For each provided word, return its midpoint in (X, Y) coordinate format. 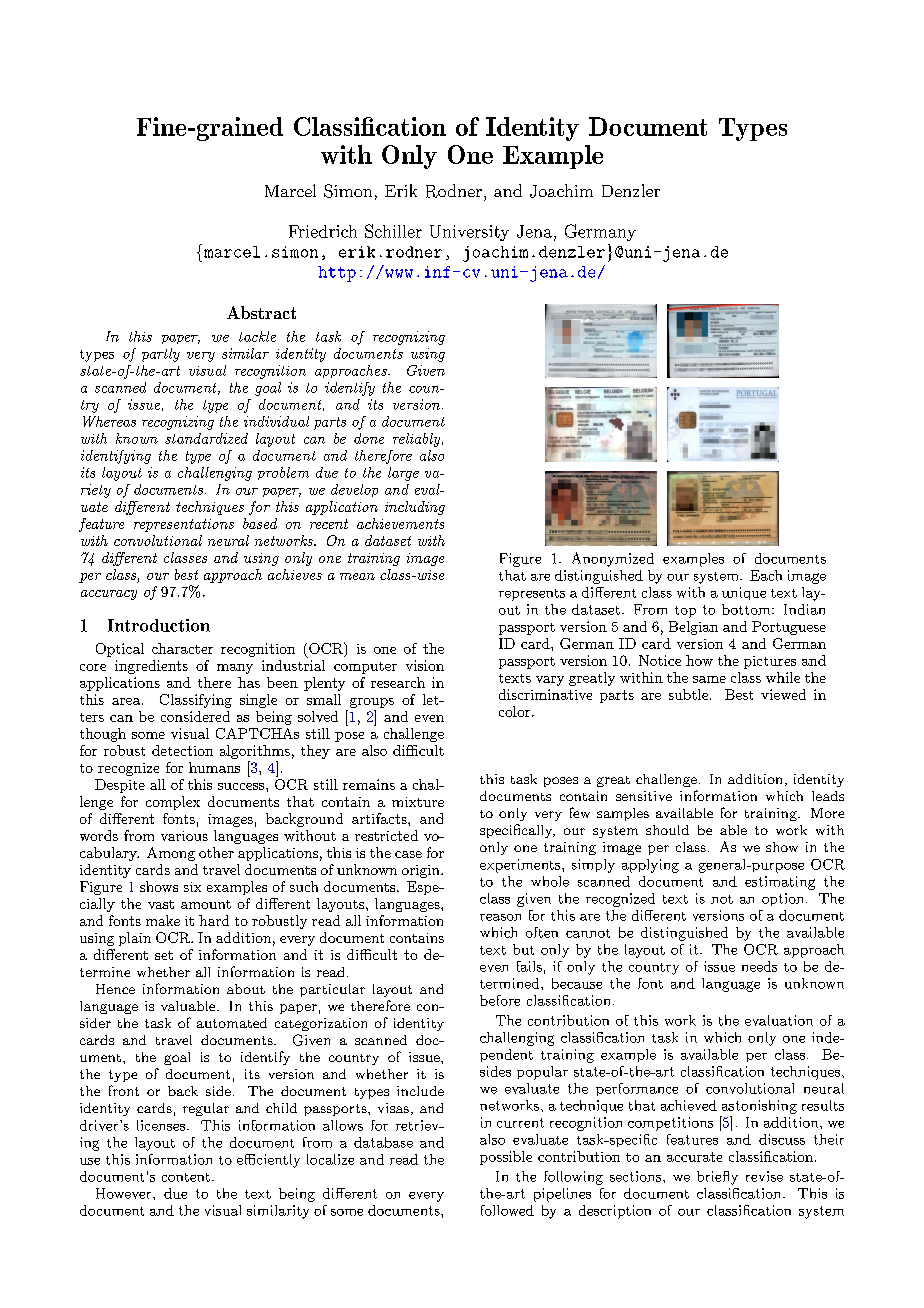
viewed (783, 694)
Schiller (393, 231)
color (516, 711)
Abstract (261, 312)
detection (182, 750)
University (469, 233)
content (186, 1177)
